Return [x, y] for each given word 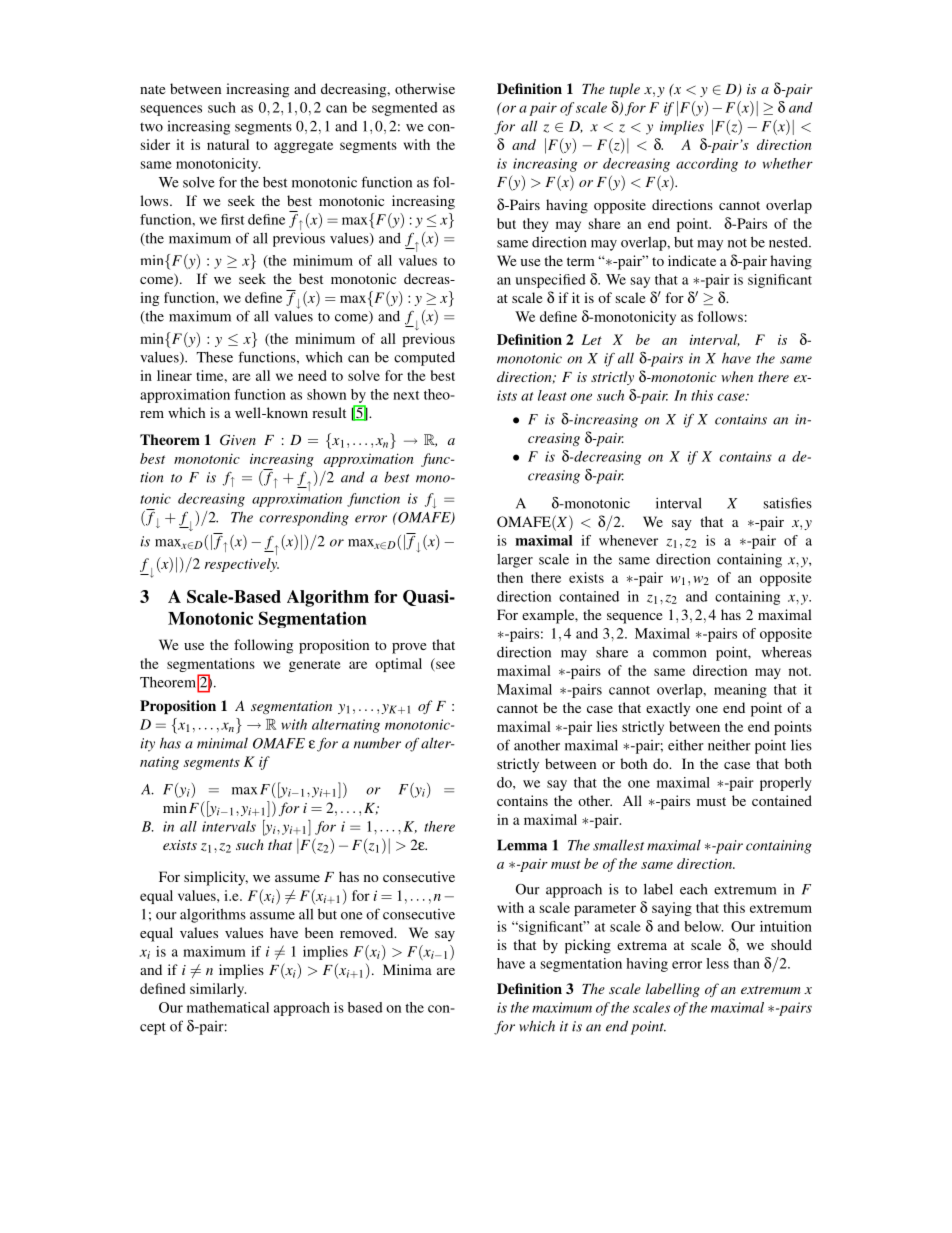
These [214, 357]
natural [228, 144]
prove [409, 648]
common [679, 654]
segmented [405, 109]
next [406, 395]
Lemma [522, 845]
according [707, 165]
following [263, 646]
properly [786, 784]
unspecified [550, 281]
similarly [218, 990]
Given [238, 440]
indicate [692, 260]
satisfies [788, 503]
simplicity [216, 878]
